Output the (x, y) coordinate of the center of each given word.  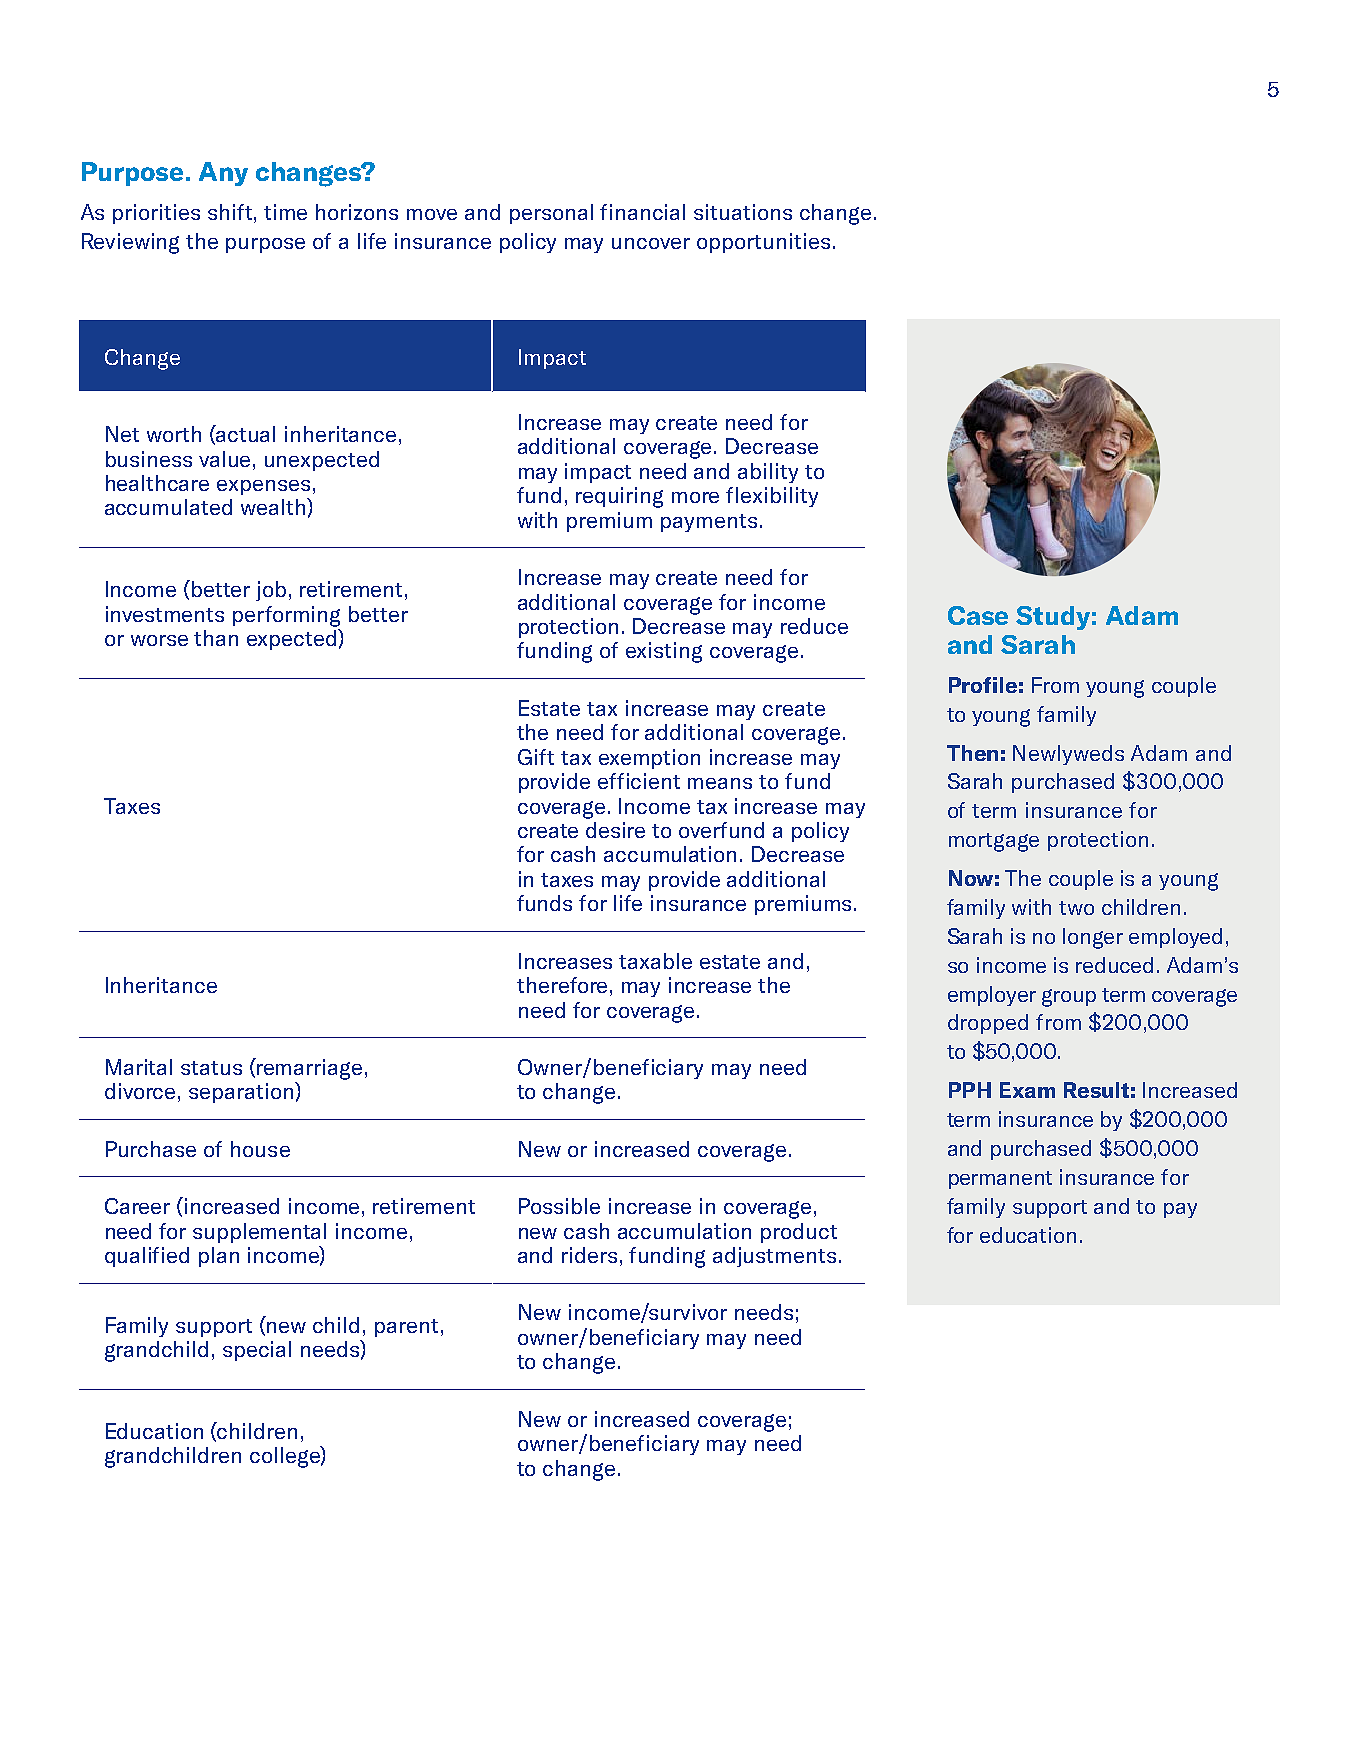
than (216, 638)
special (257, 1351)
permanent (1000, 1180)
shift (231, 212)
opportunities (763, 243)
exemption (649, 759)
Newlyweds (1068, 755)
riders (589, 1255)
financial (642, 212)
